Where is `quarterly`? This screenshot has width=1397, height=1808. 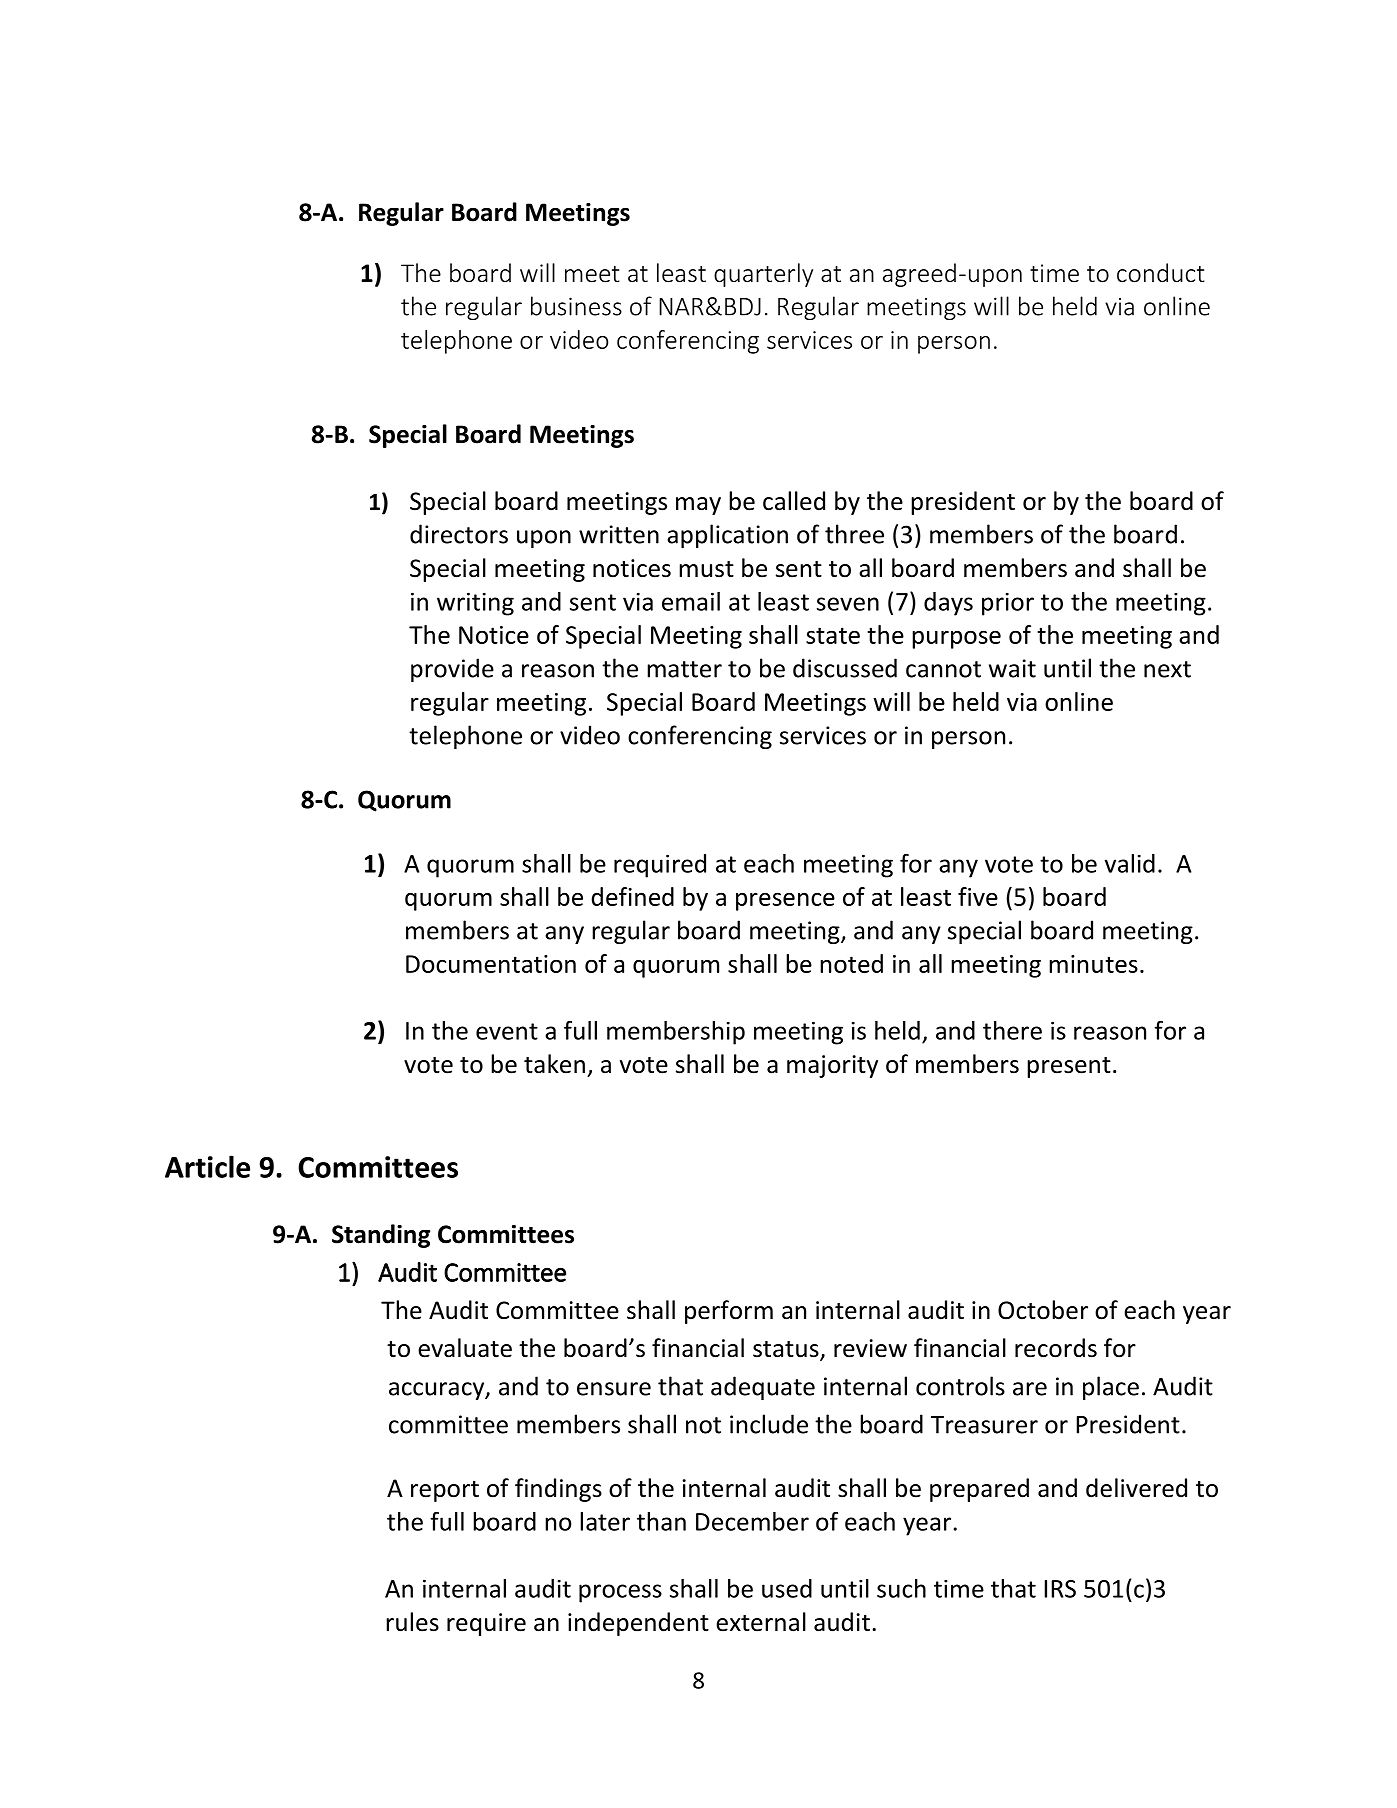 quarterly is located at coordinates (763, 275).
